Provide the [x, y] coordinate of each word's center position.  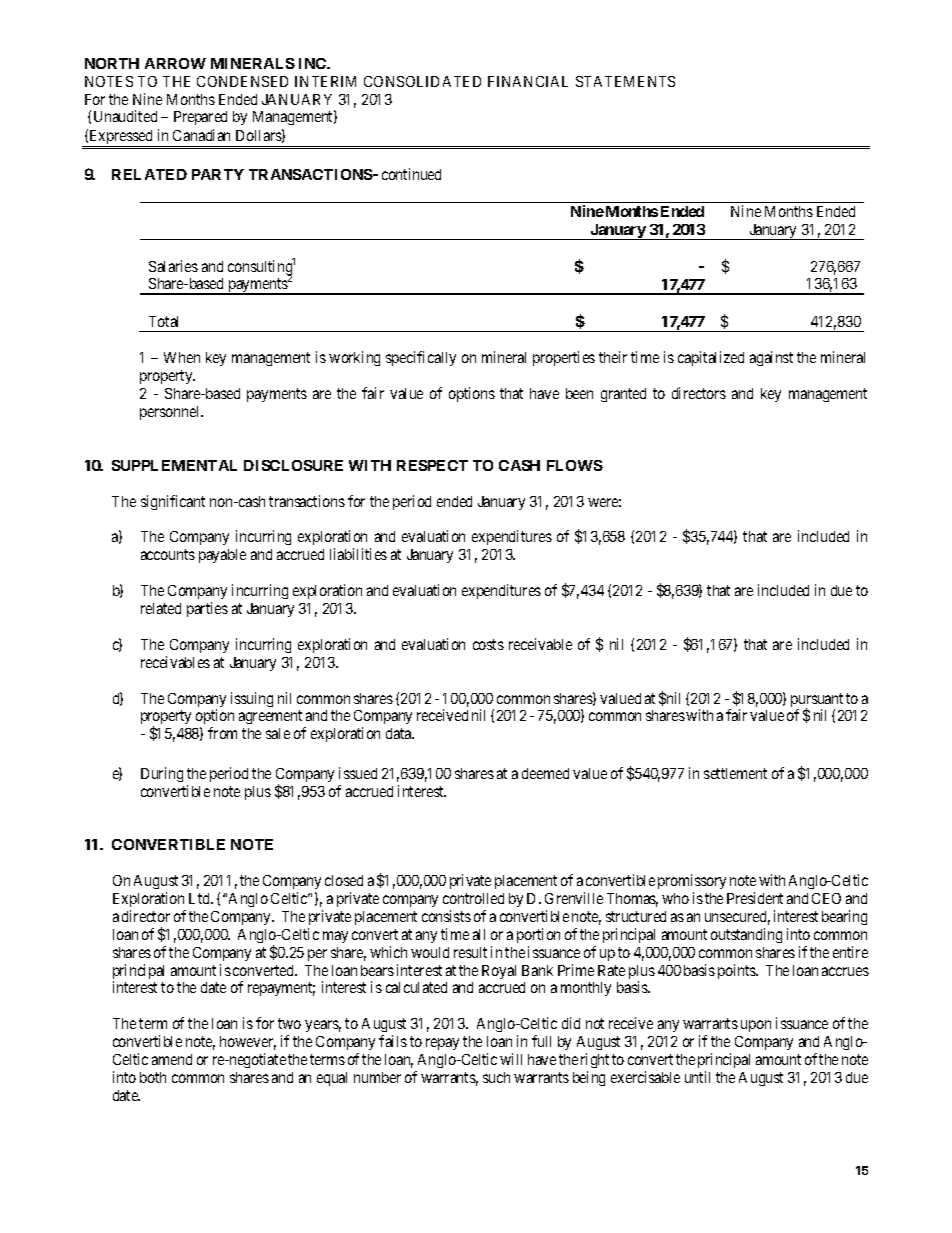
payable [222, 556]
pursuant [817, 701]
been [579, 393]
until [697, 1077]
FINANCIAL [528, 81]
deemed [545, 773]
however [248, 1043]
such [496, 1077]
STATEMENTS [625, 81]
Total [163, 321]
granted [623, 395]
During [162, 774]
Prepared [200, 118]
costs [488, 644]
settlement [735, 773]
